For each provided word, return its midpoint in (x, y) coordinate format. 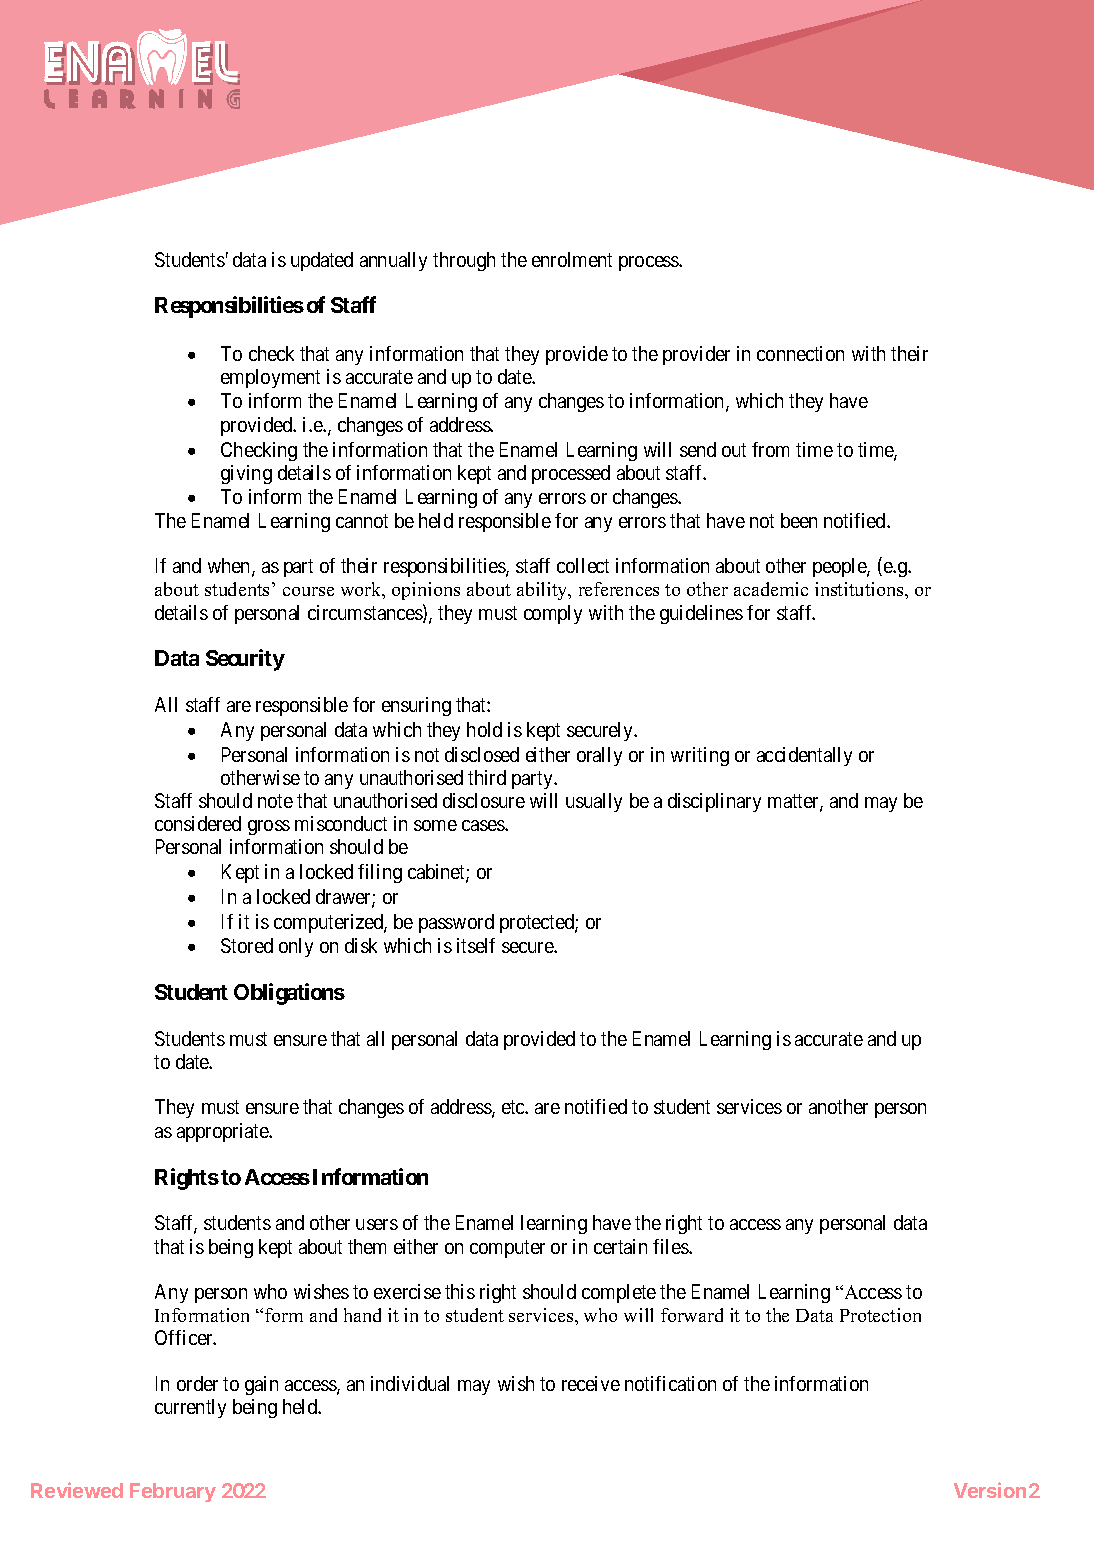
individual (410, 1383)
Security (245, 660)
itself (476, 945)
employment (270, 378)
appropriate (223, 1132)
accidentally (804, 756)
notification (670, 1383)
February (173, 1492)
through (464, 261)
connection (800, 353)
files (671, 1246)
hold (484, 729)
